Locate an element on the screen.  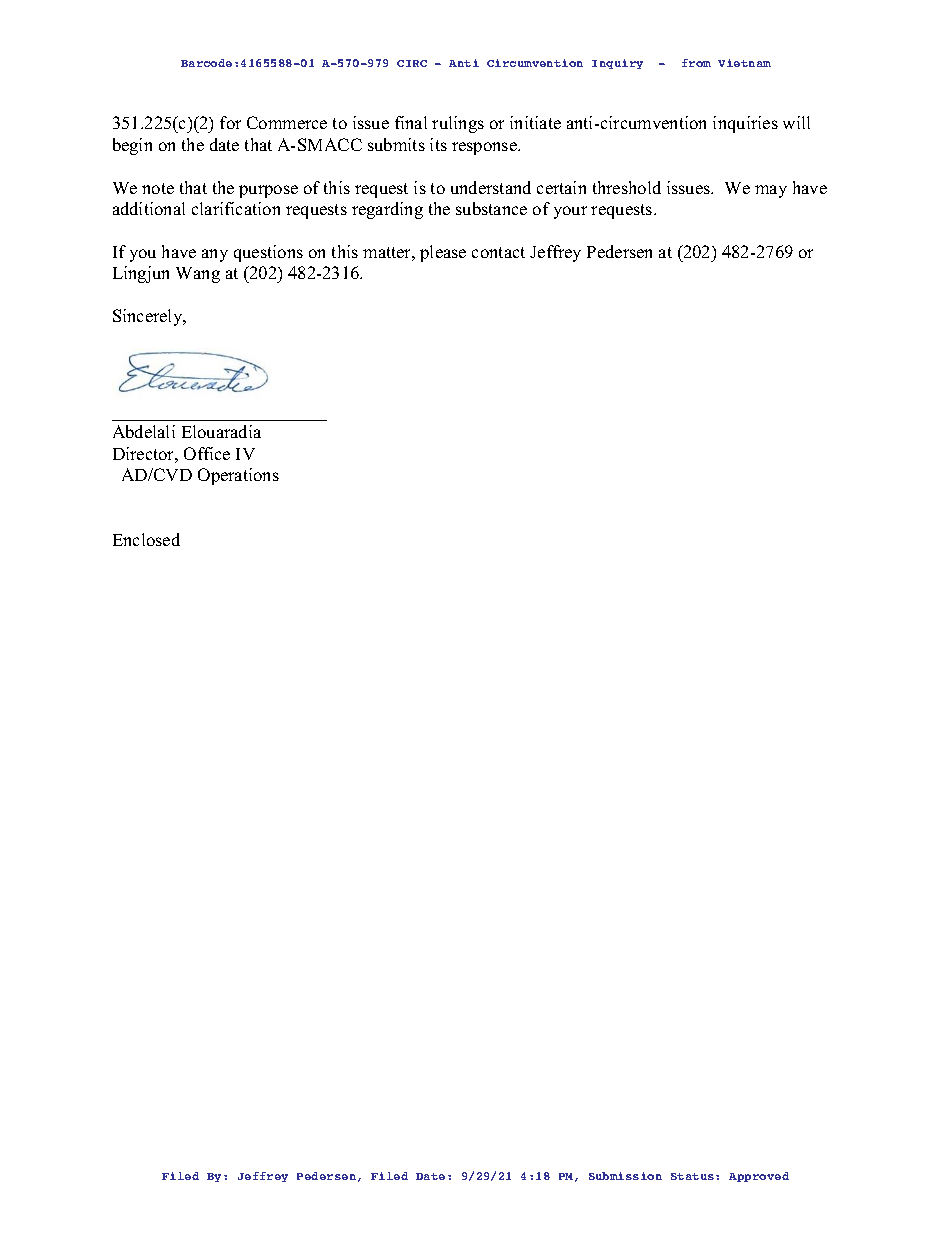
Sincerely is located at coordinates (149, 317).
